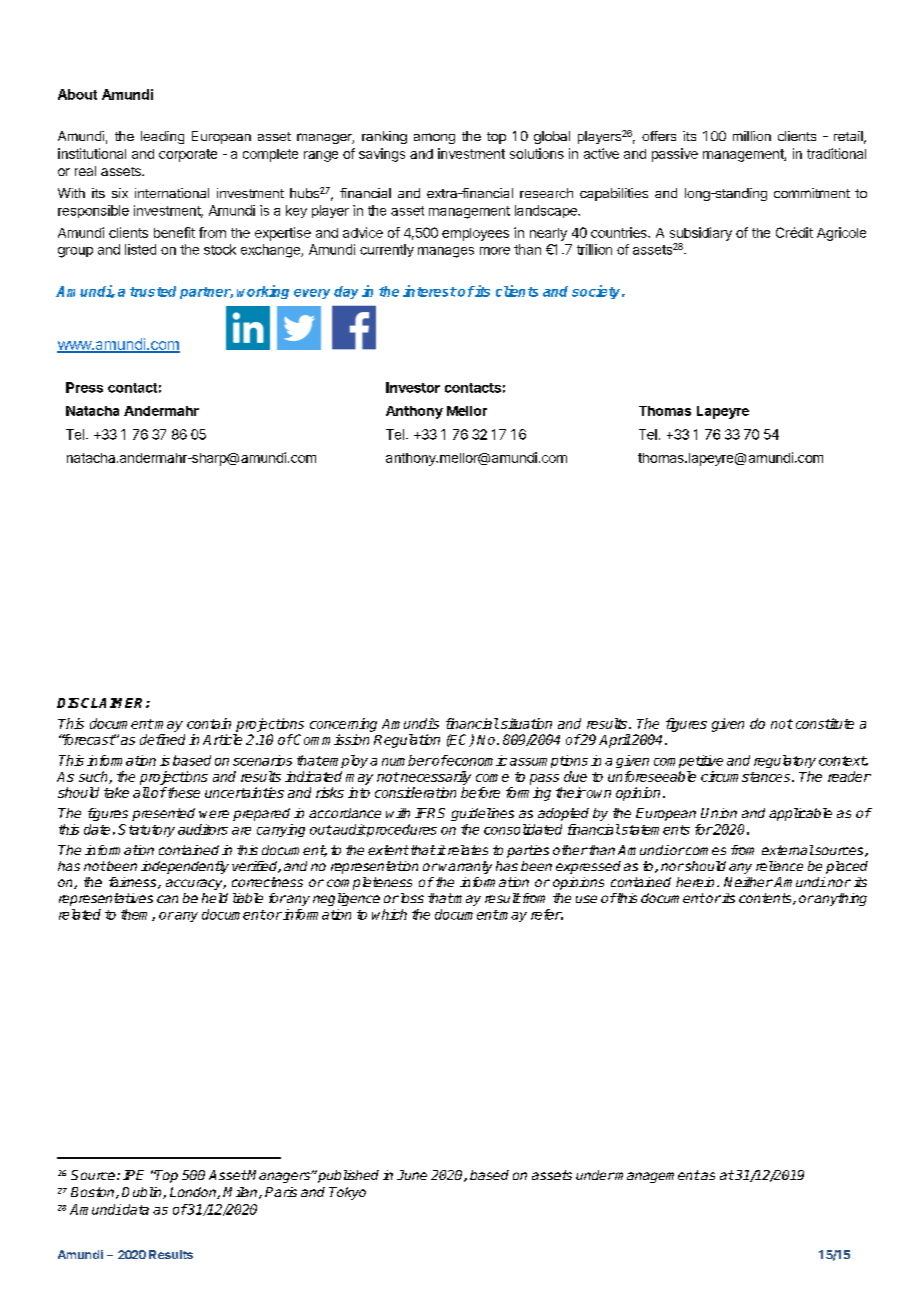 This screenshot has height=1308, width=924. What do you see at coordinates (162, 137) in the screenshot?
I see `leading` at bounding box center [162, 137].
